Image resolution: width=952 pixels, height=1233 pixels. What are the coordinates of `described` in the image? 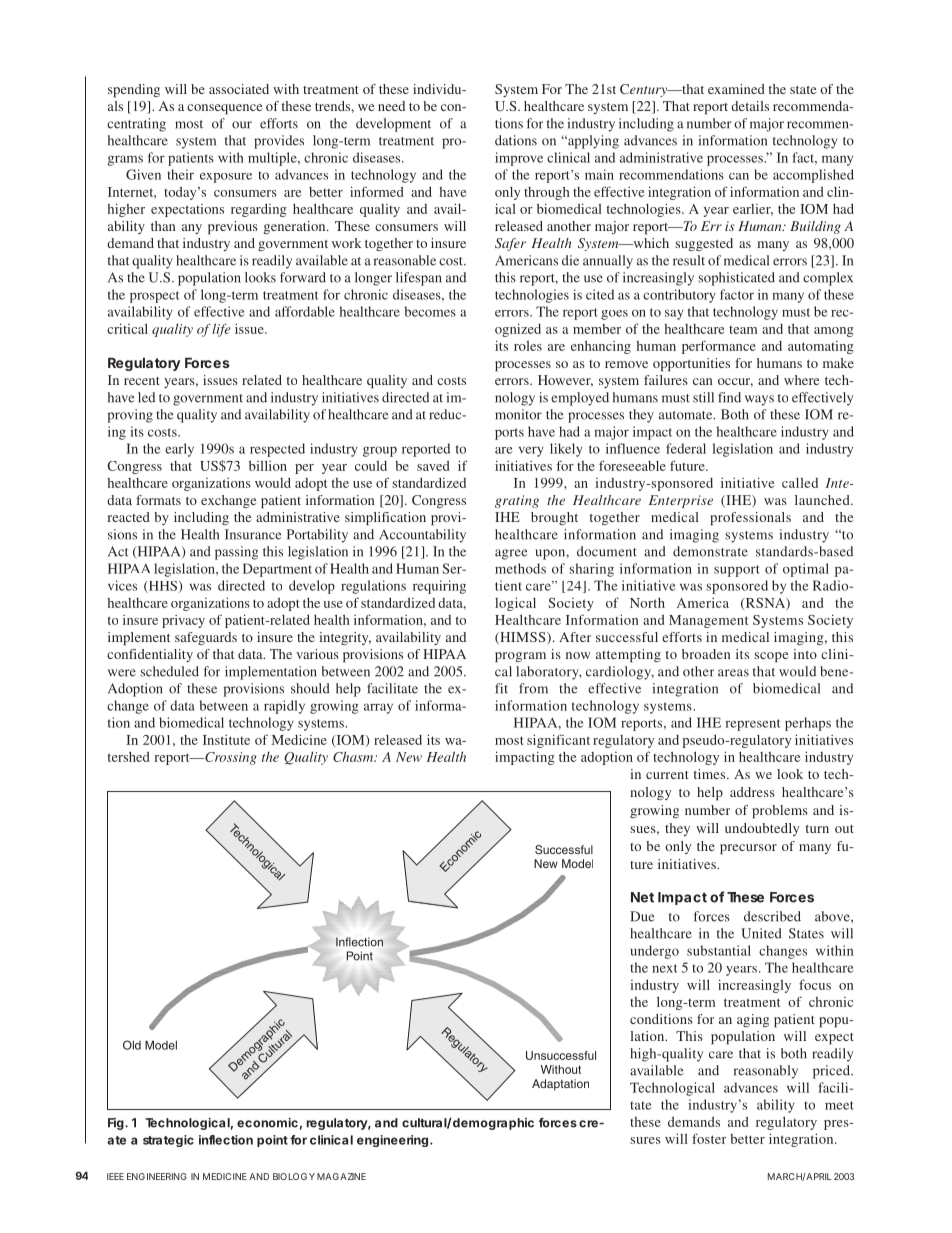 It's located at (772, 916).
